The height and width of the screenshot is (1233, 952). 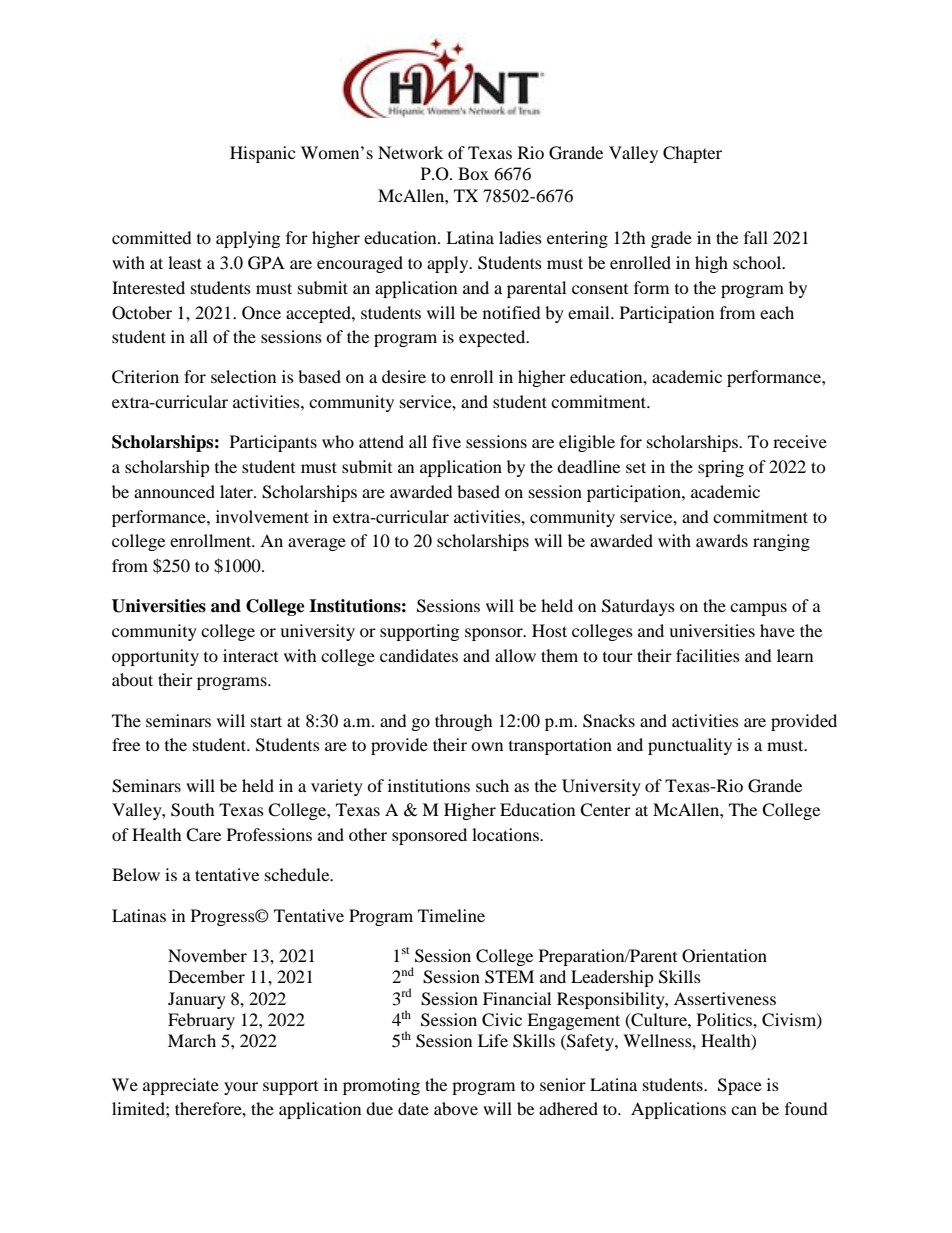 I want to click on facilities, so click(x=708, y=655).
